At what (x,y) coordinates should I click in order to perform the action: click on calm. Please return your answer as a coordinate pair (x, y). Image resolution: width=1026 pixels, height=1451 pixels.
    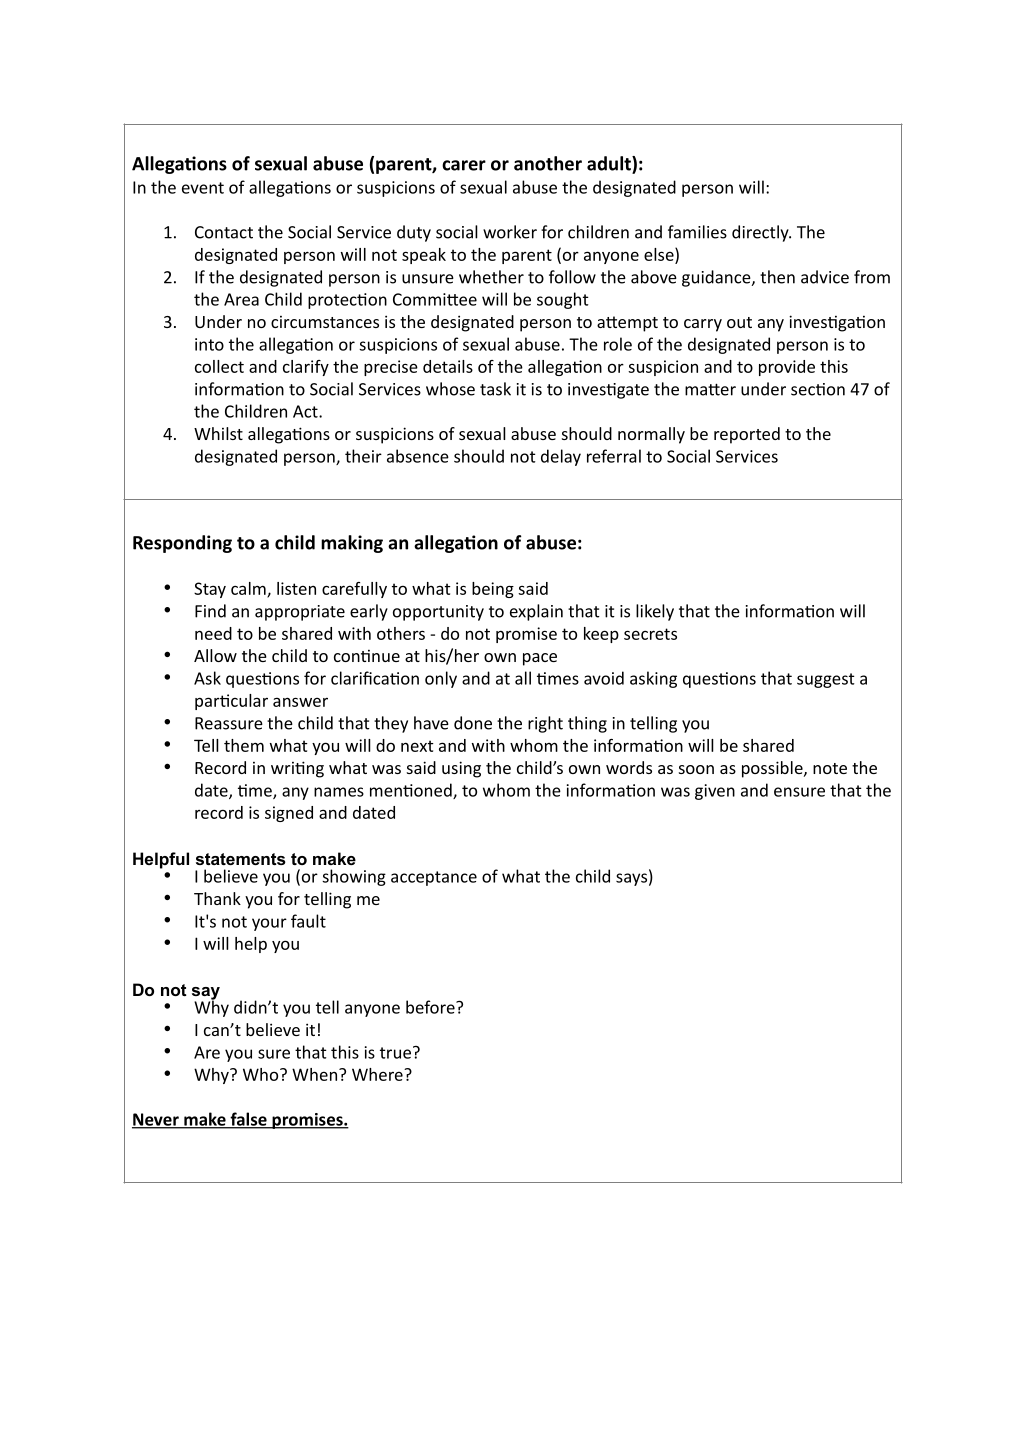
    Looking at the image, I should click on (249, 589).
